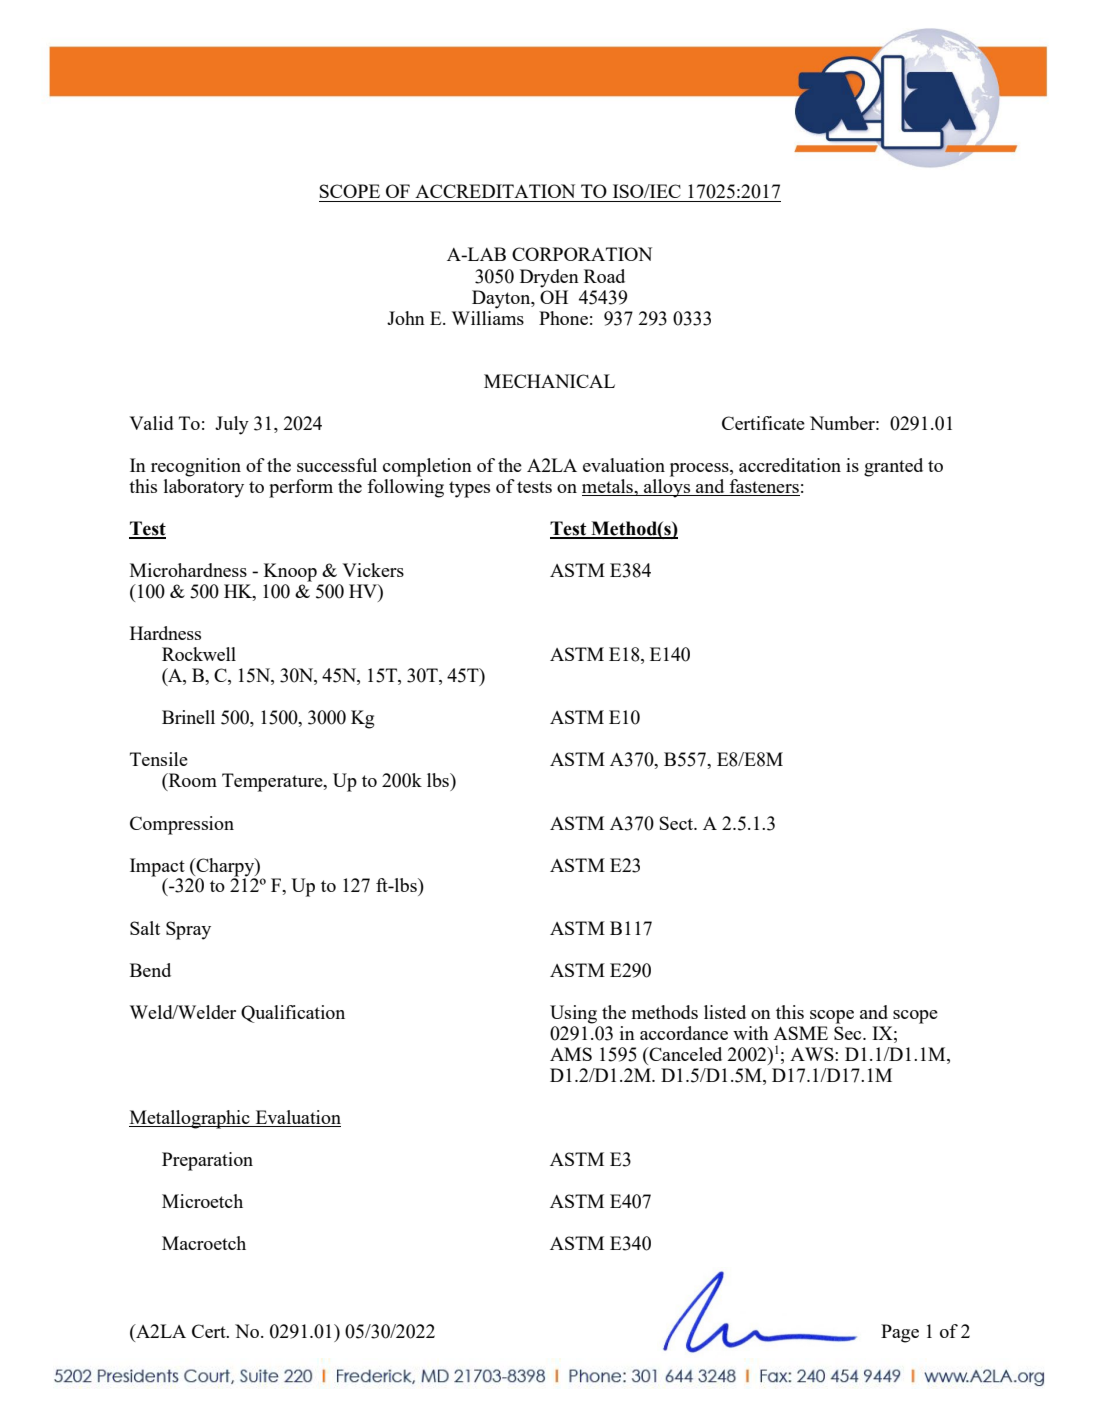 The height and width of the screenshot is (1424, 1100). I want to click on Vickers, so click(373, 570).
